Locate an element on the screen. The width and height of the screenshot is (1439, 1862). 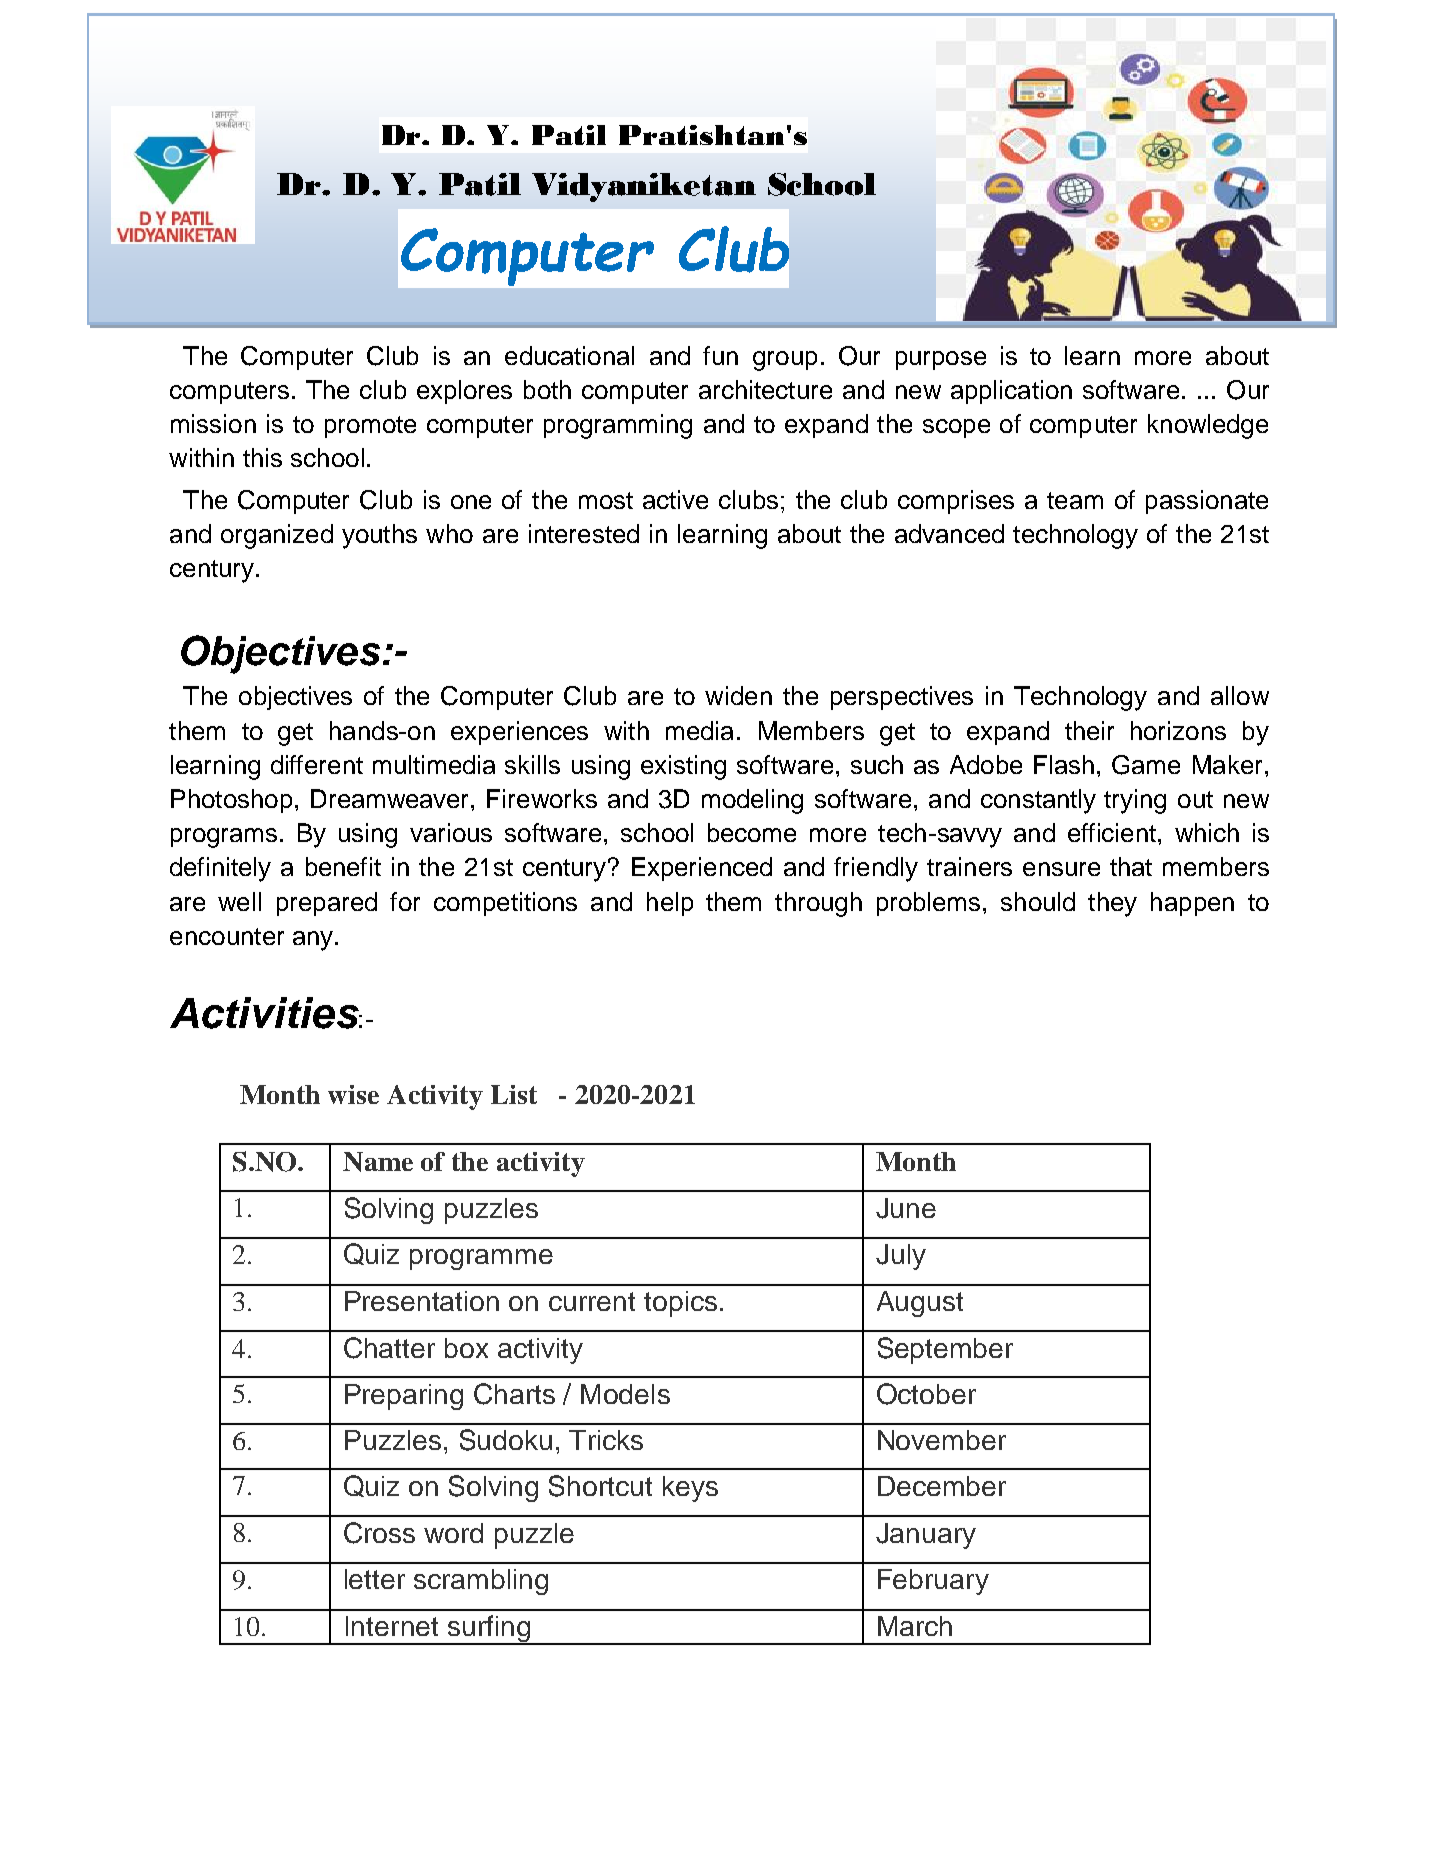
modeling is located at coordinates (752, 801).
